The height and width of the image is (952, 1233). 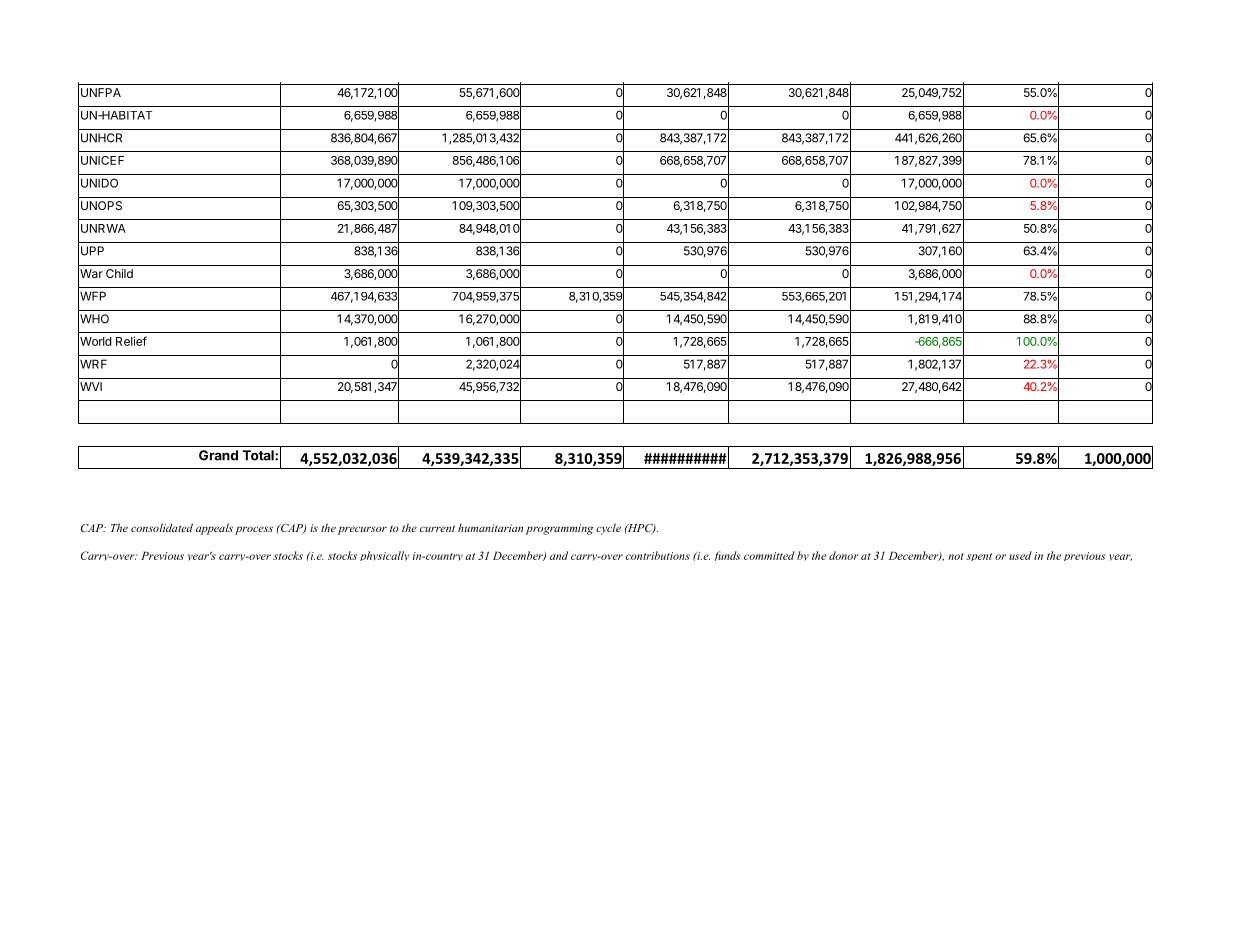 What do you see at coordinates (218, 455) in the image?
I see `Grand` at bounding box center [218, 455].
